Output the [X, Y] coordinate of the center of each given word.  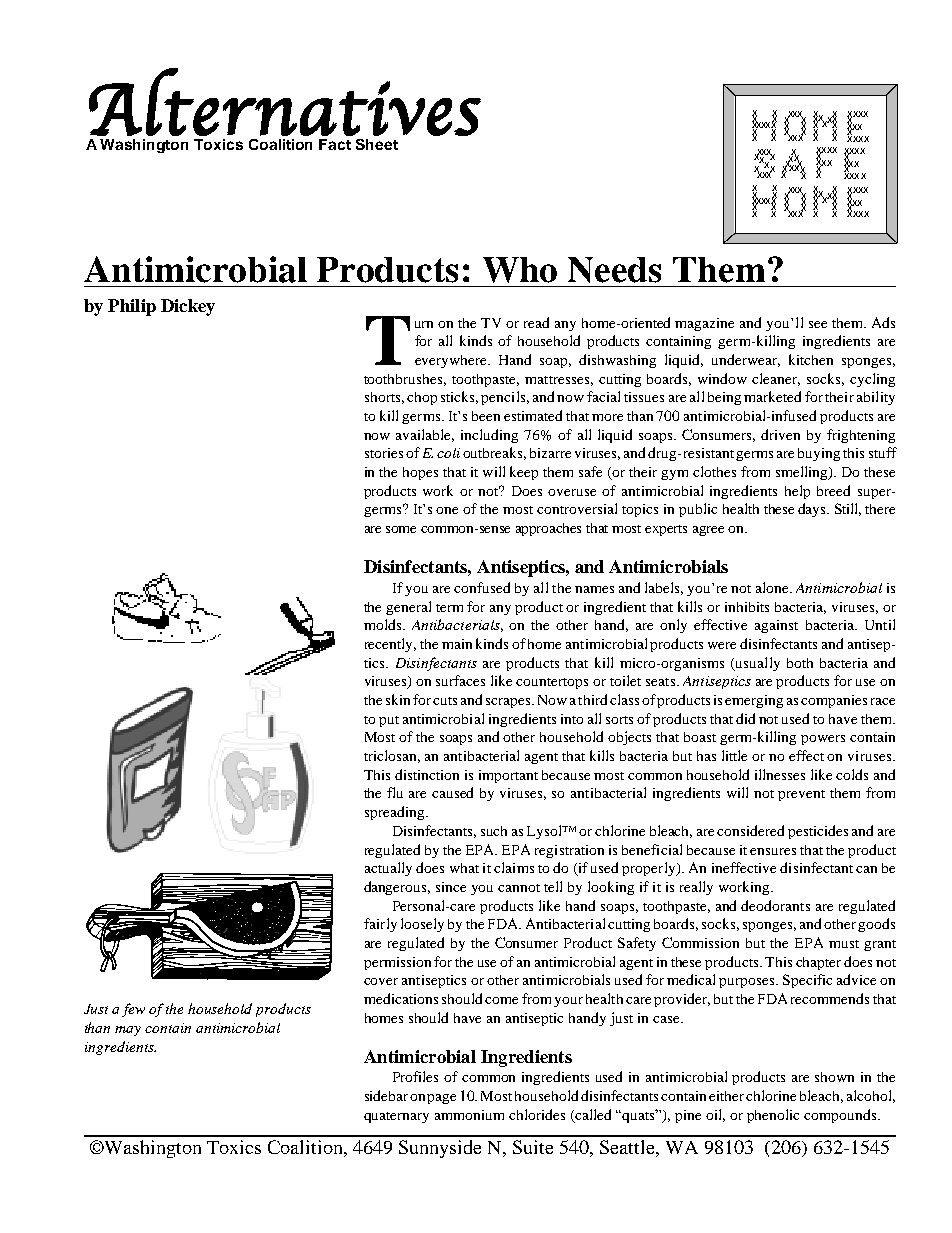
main [457, 644]
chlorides [537, 1114]
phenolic [773, 1116]
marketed [772, 396]
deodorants [775, 905]
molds [384, 624]
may [128, 1031]
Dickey [188, 307]
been [486, 416]
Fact [335, 144]
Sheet [377, 144]
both [800, 663]
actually [388, 869]
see [818, 324]
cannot [519, 888]
